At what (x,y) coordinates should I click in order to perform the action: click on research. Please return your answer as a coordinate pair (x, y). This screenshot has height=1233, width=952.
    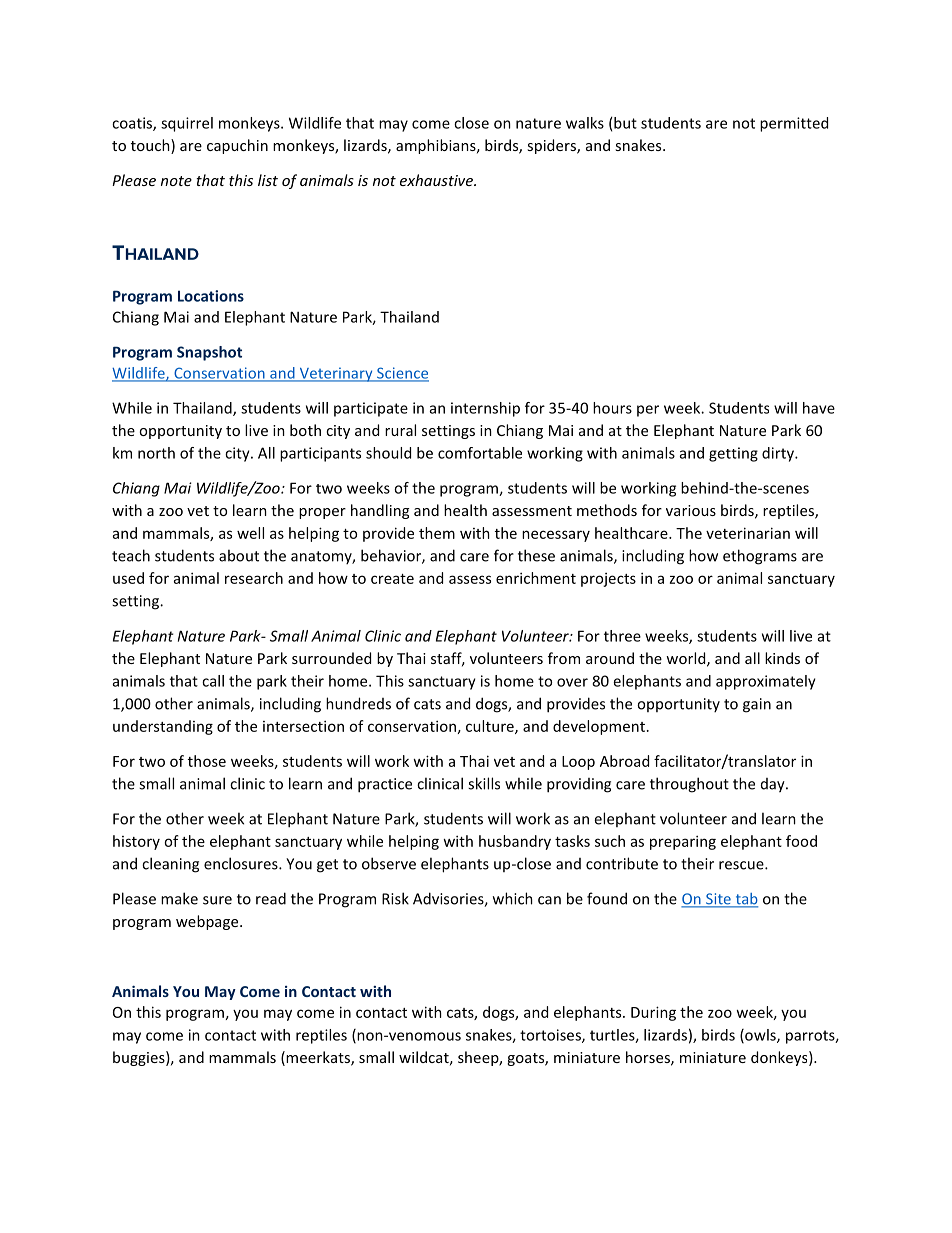
    Looking at the image, I should click on (254, 578).
